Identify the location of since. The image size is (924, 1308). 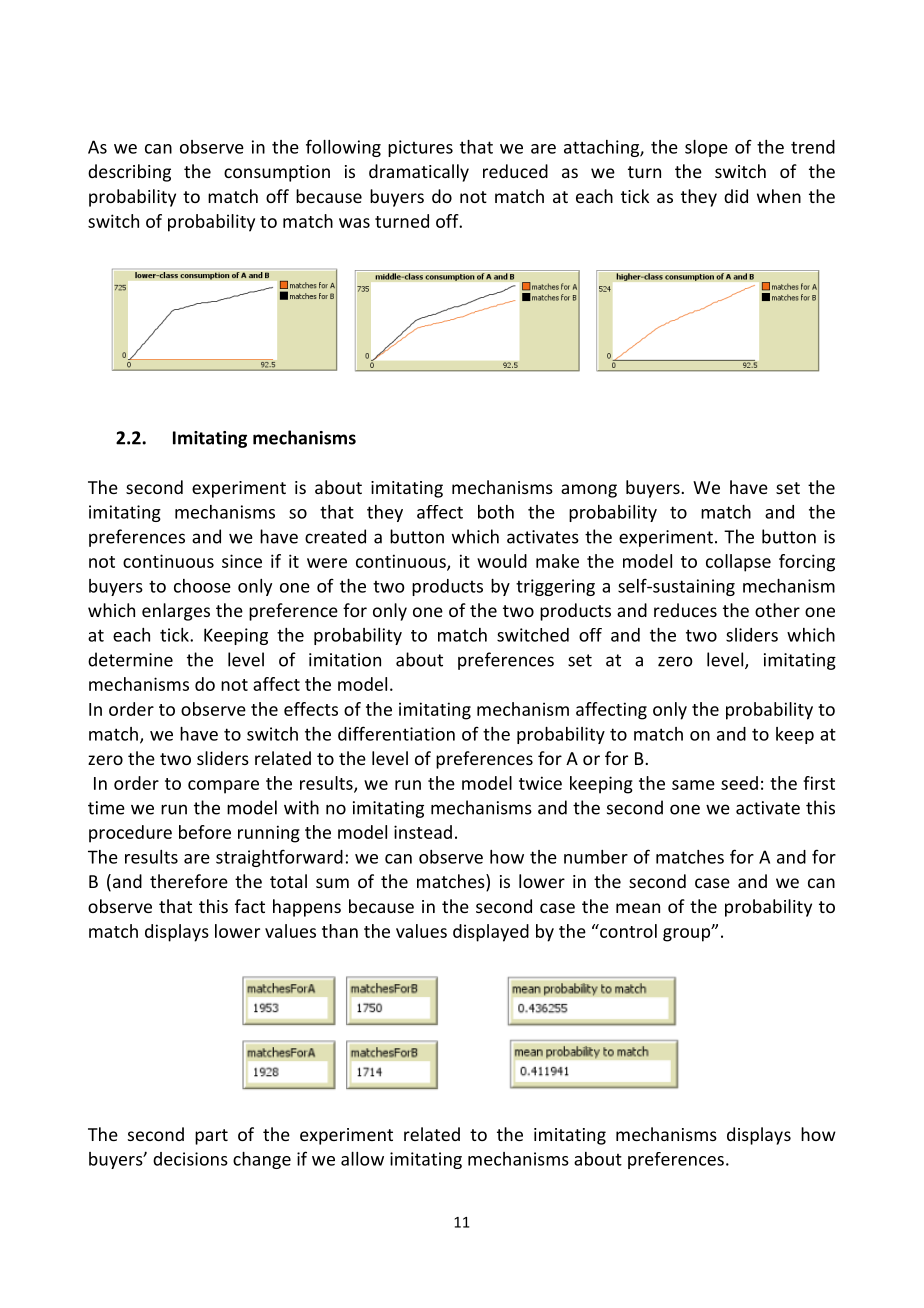
(242, 561).
